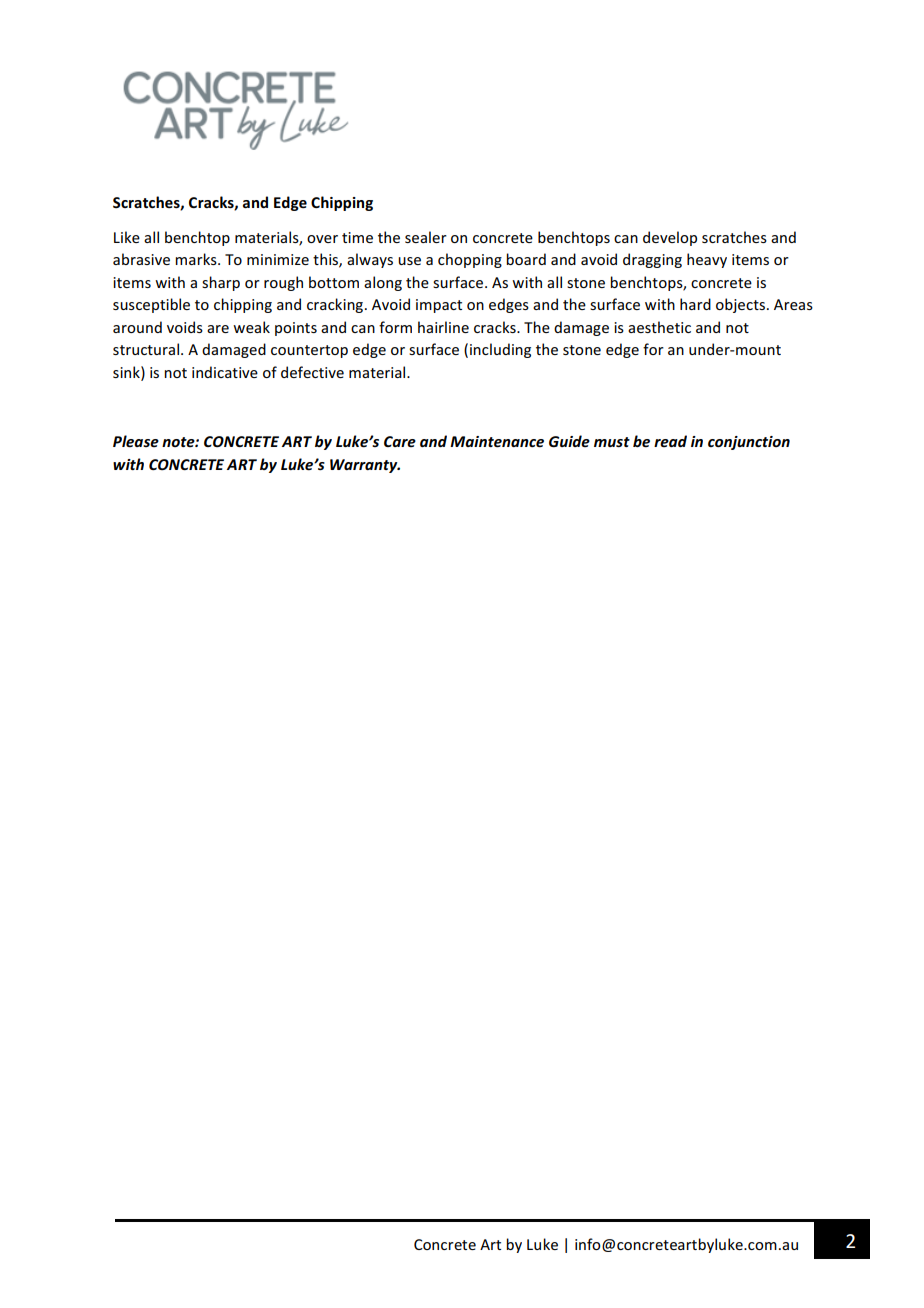  I want to click on sealer, so click(426, 237).
